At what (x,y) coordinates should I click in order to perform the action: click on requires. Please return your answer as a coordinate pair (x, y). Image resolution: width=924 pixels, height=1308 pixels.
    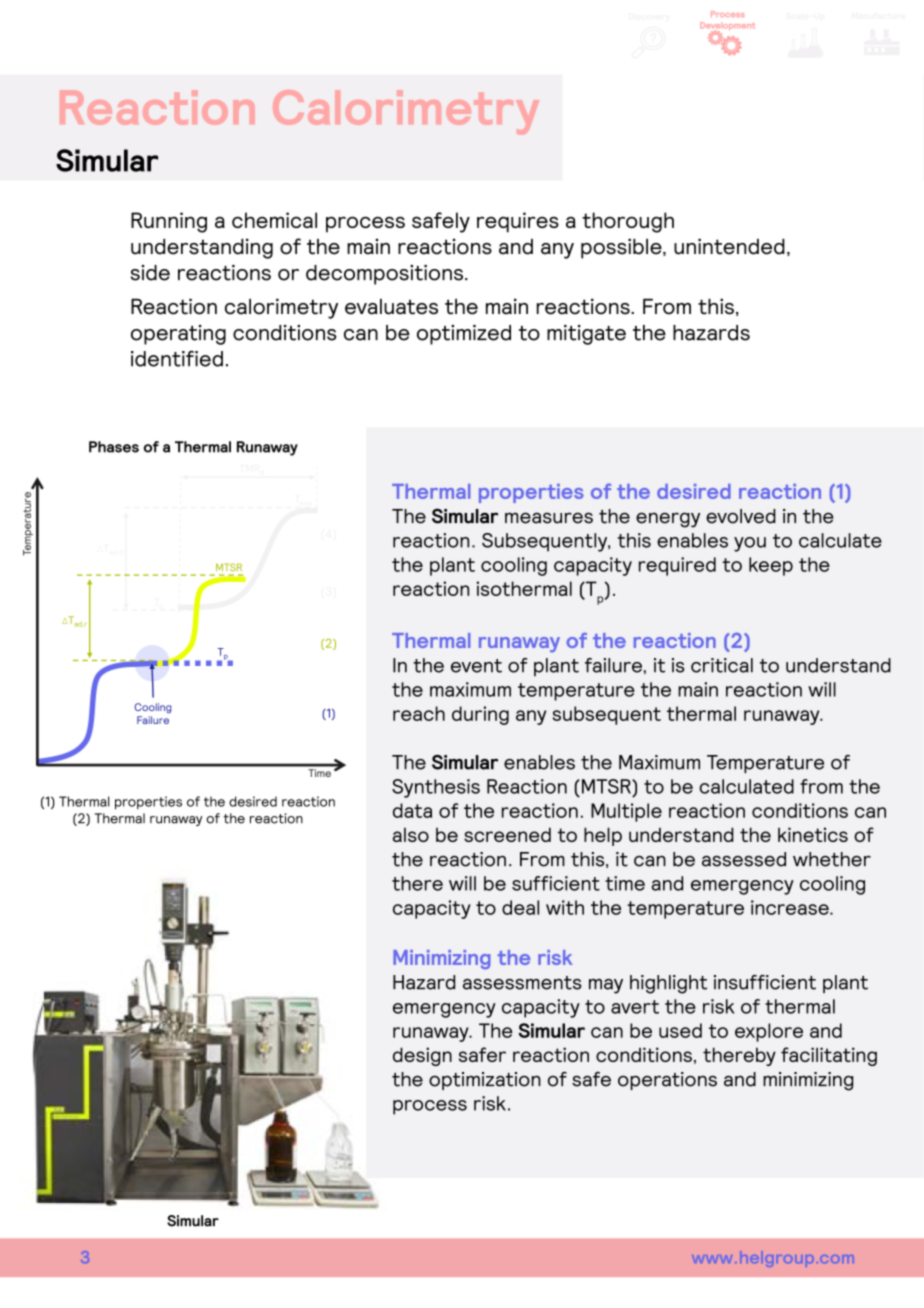
    Looking at the image, I should click on (518, 222).
